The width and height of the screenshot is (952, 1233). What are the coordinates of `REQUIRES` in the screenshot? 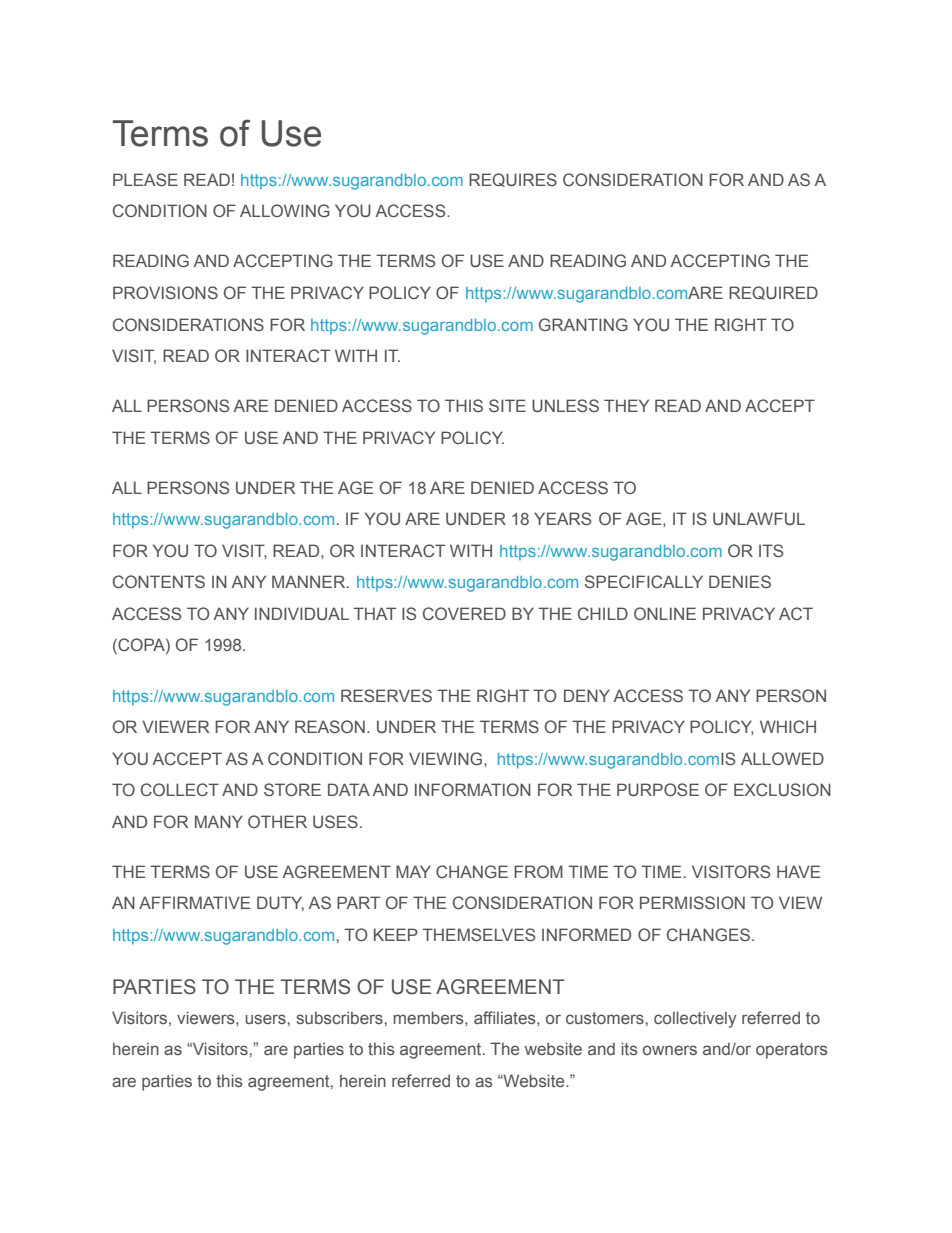 It's located at (513, 180).
